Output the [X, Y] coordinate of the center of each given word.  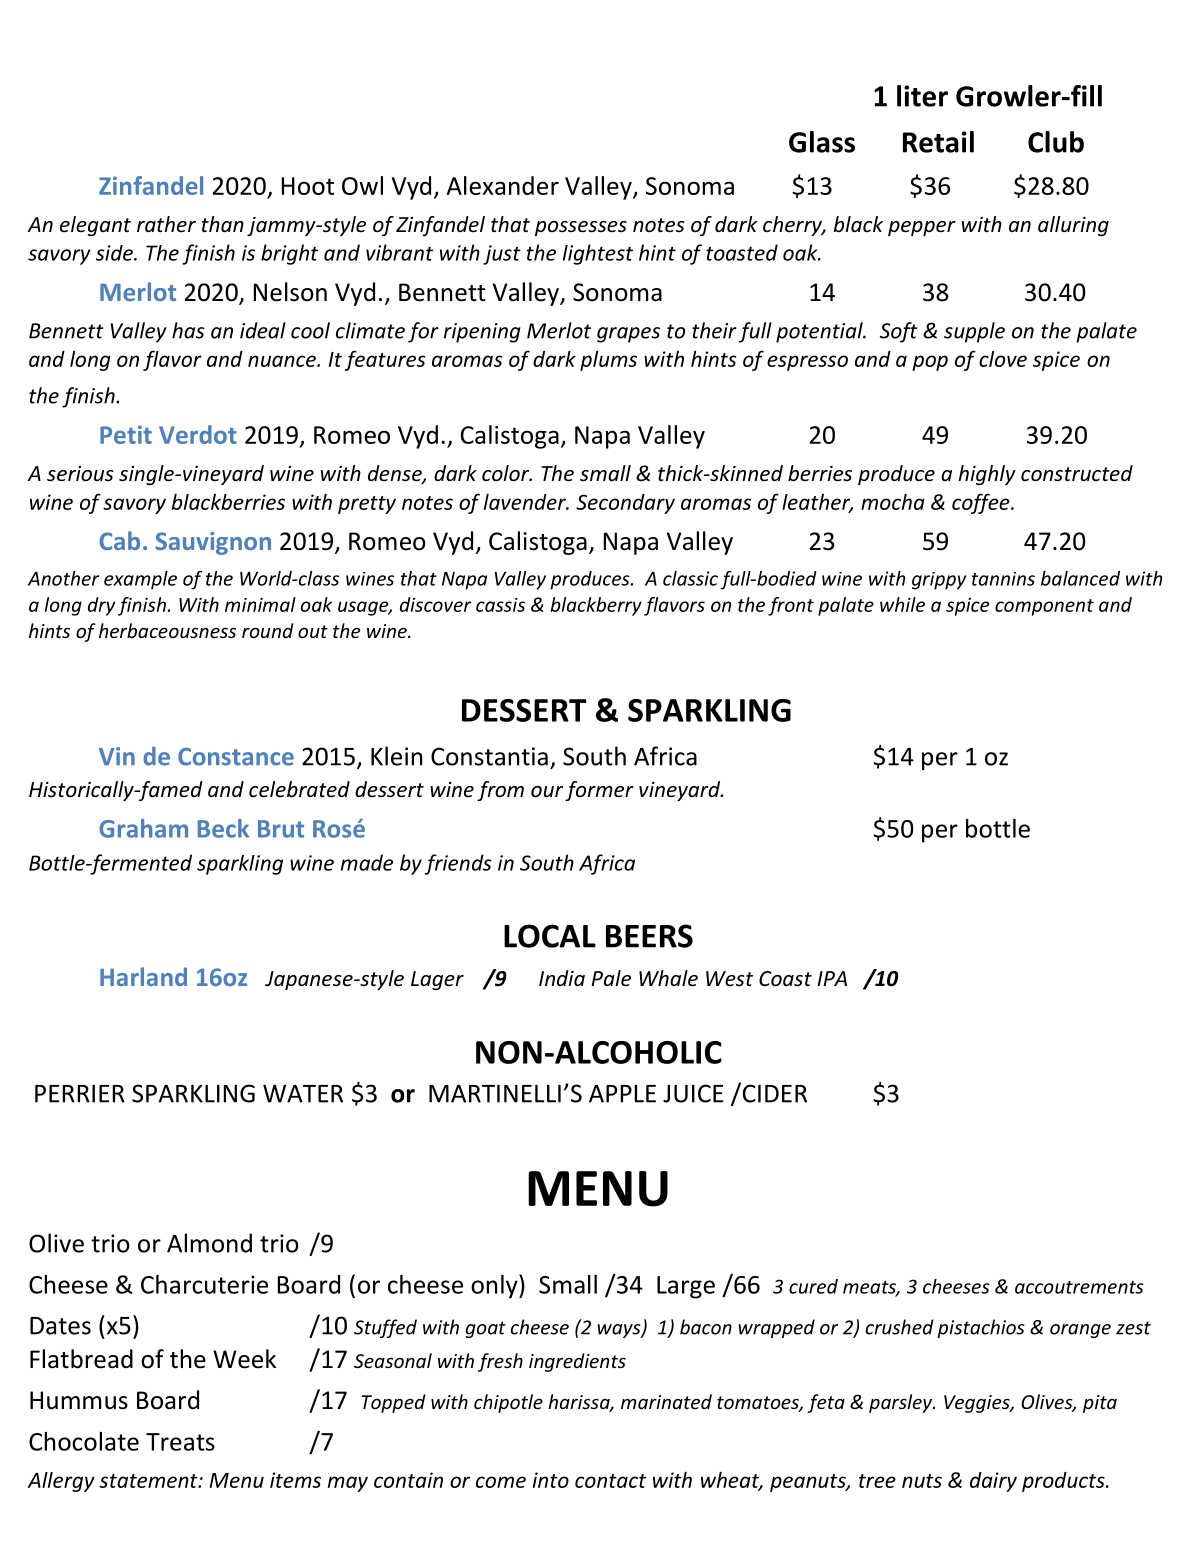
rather [166, 224]
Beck [223, 828]
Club [1056, 142]
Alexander [503, 185]
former [599, 791]
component [1044, 607]
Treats [180, 1442]
